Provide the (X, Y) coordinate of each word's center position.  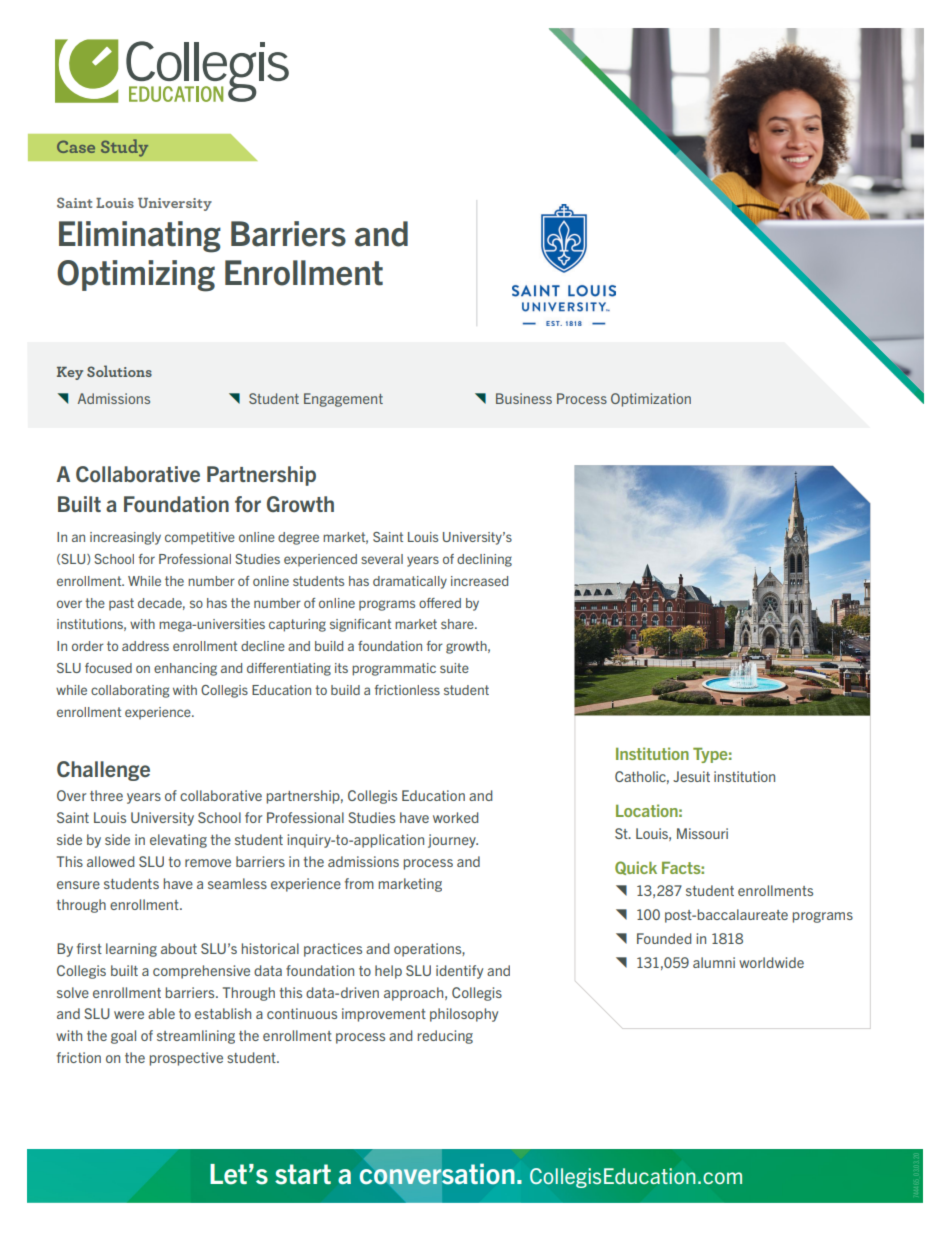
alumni (714, 962)
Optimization (651, 400)
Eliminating (140, 237)
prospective (186, 1059)
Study (124, 148)
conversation (437, 1174)
